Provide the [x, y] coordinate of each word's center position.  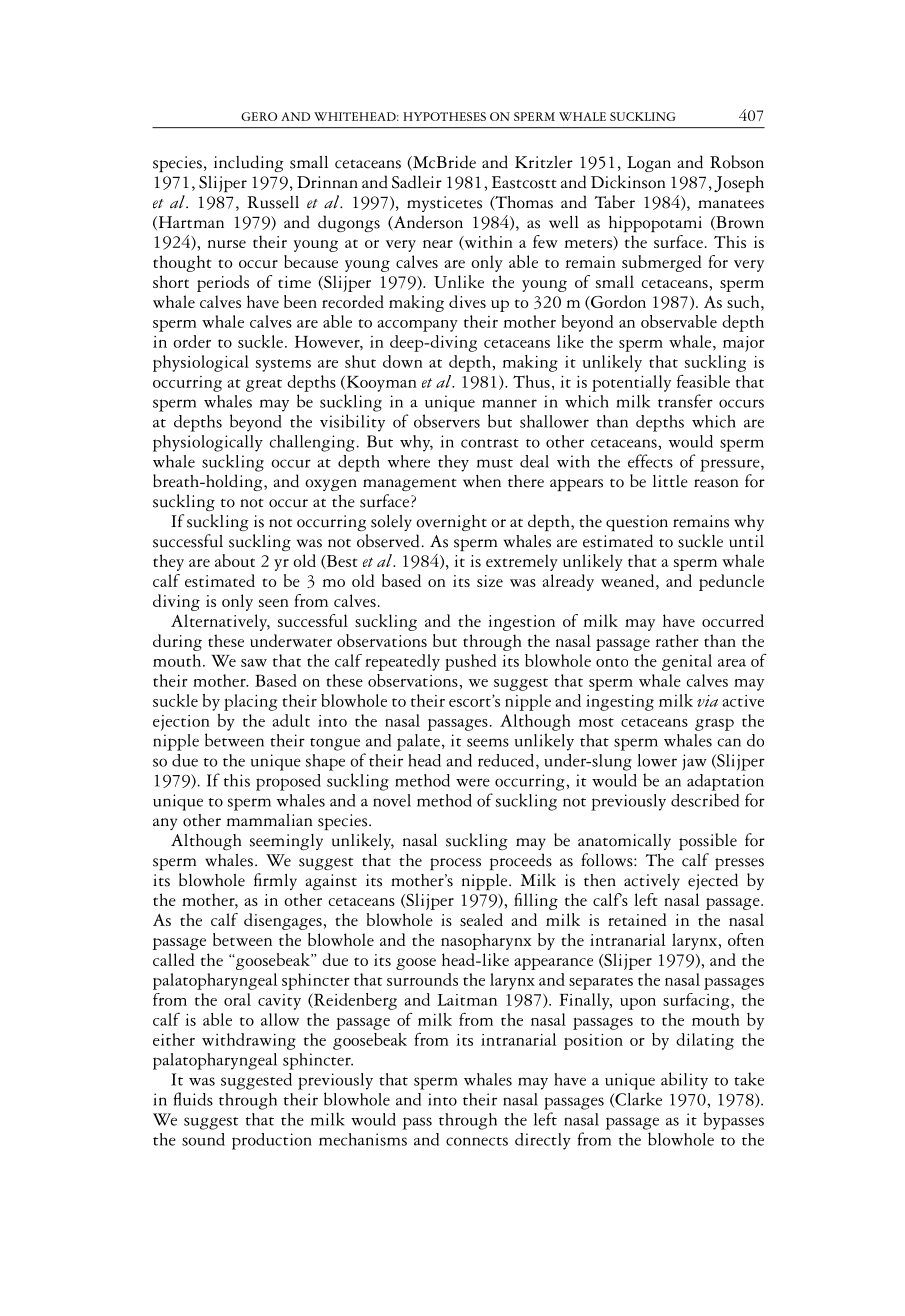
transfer [685, 401]
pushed [471, 662]
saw [254, 663]
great [264, 385]
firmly [275, 881]
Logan [649, 164]
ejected [713, 881]
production [272, 1141]
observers [447, 421]
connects [477, 1141]
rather [677, 640]
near [438, 244]
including [249, 163]
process [455, 864]
